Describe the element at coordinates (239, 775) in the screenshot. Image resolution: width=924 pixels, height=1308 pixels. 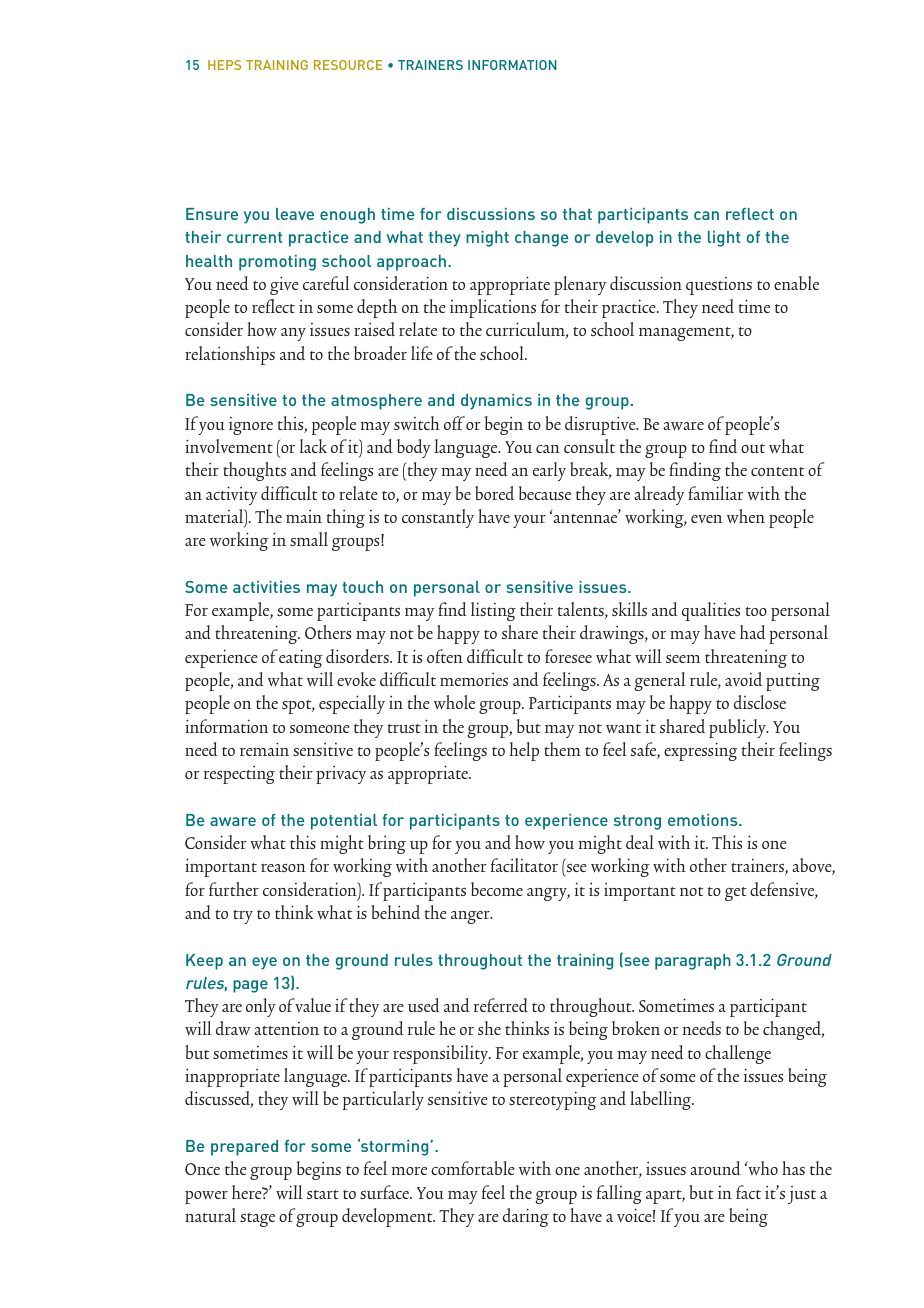
I see `respecting` at that location.
